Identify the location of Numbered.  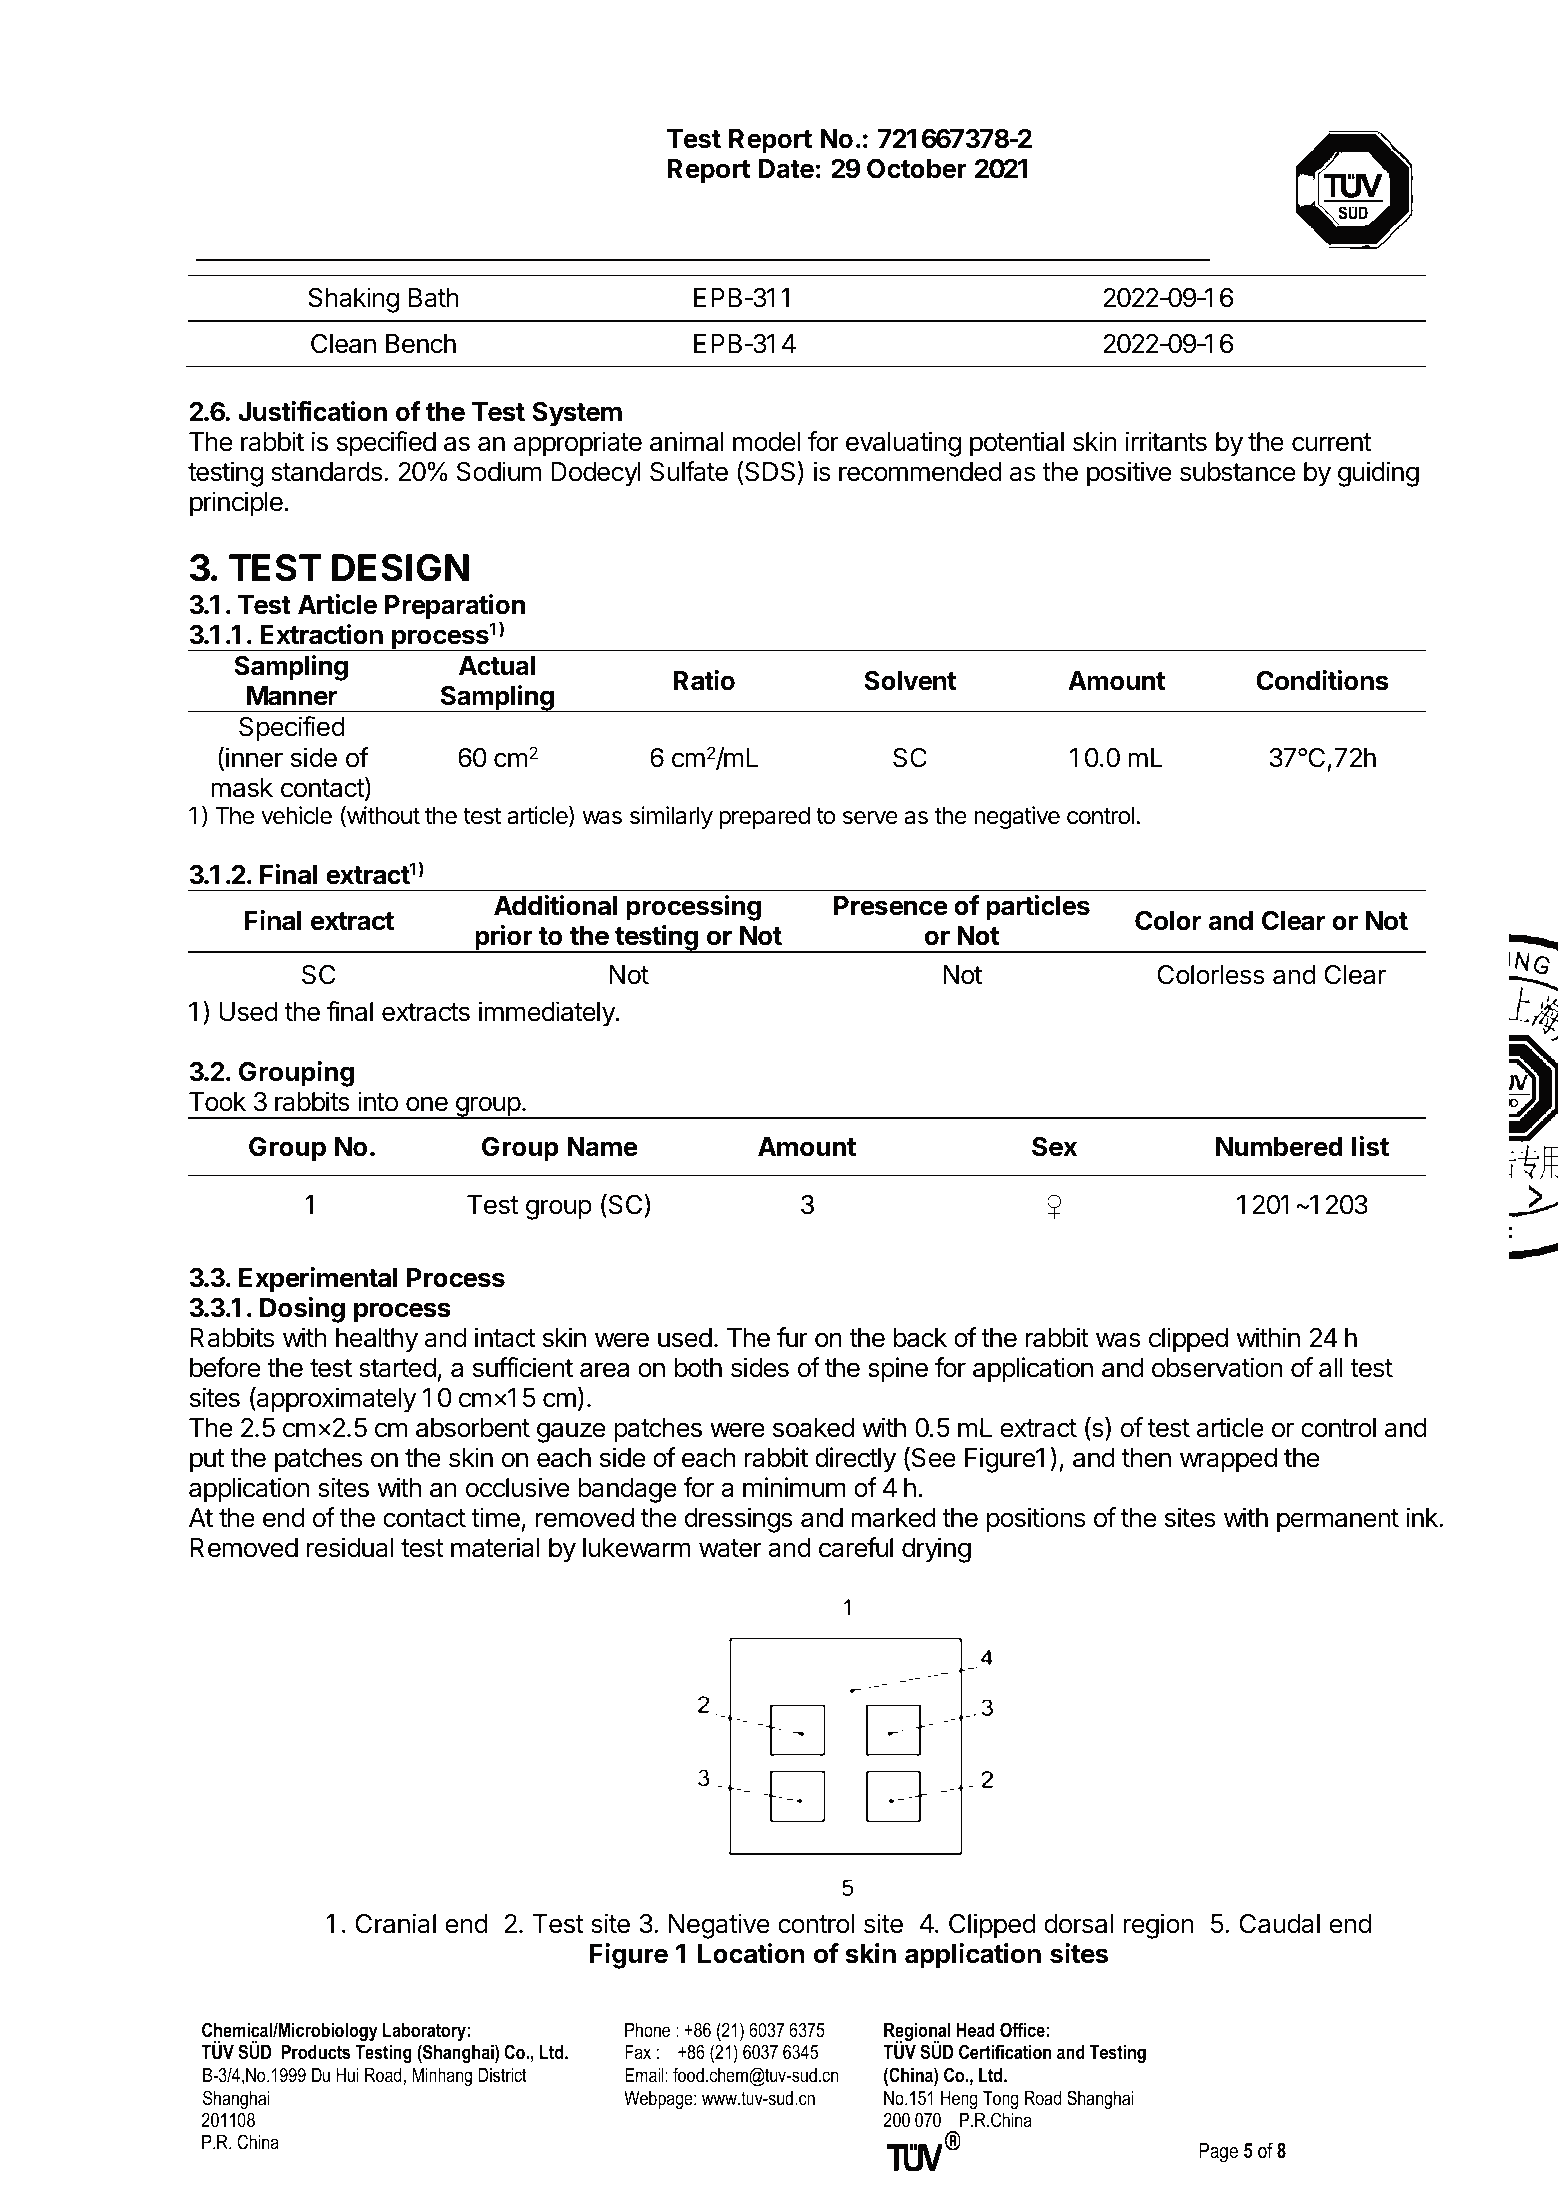
(1279, 1147).
